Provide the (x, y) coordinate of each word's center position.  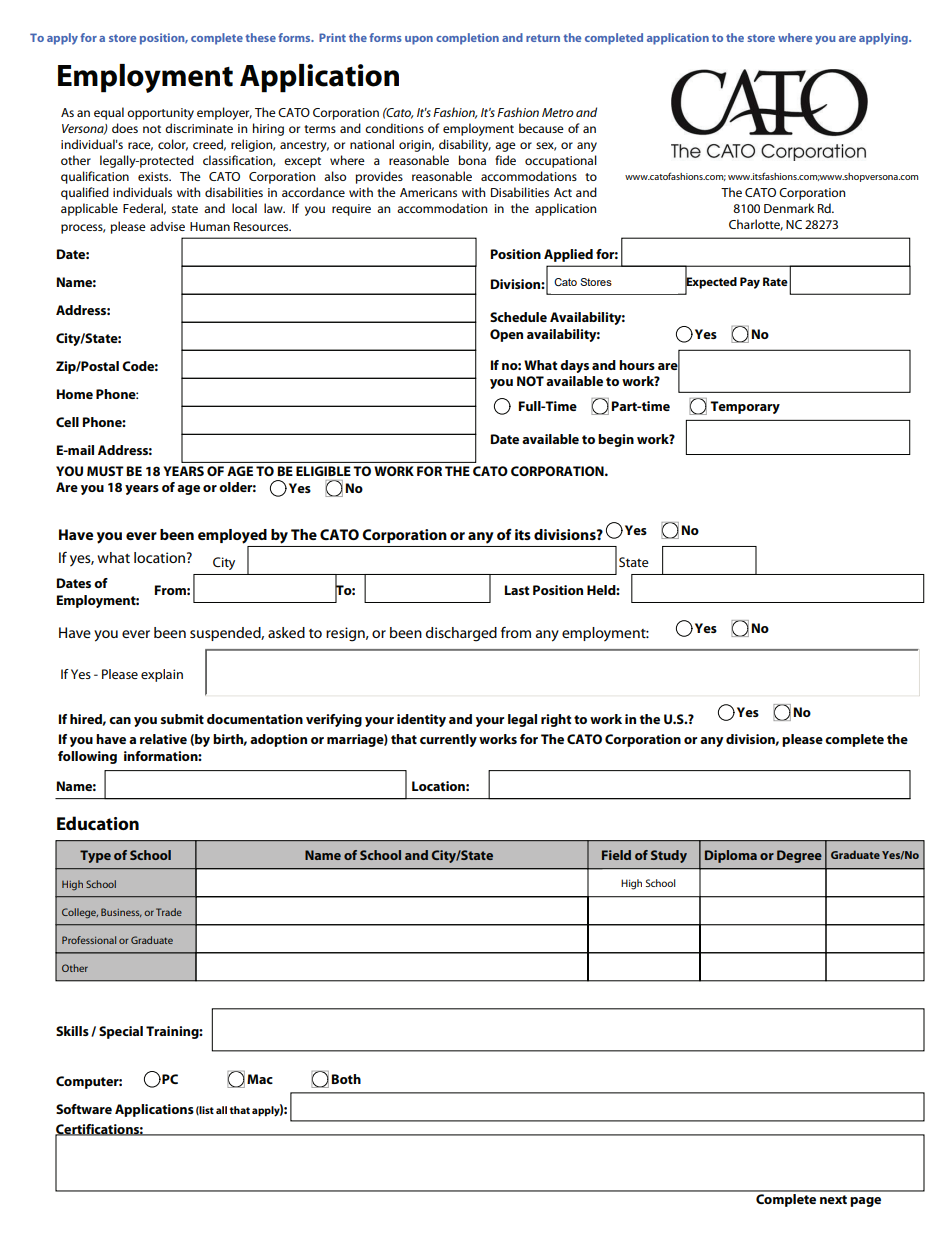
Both (346, 1079)
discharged (461, 634)
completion (467, 39)
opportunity (160, 114)
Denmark (789, 208)
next (833, 1199)
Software (84, 1109)
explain (162, 675)
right (556, 720)
